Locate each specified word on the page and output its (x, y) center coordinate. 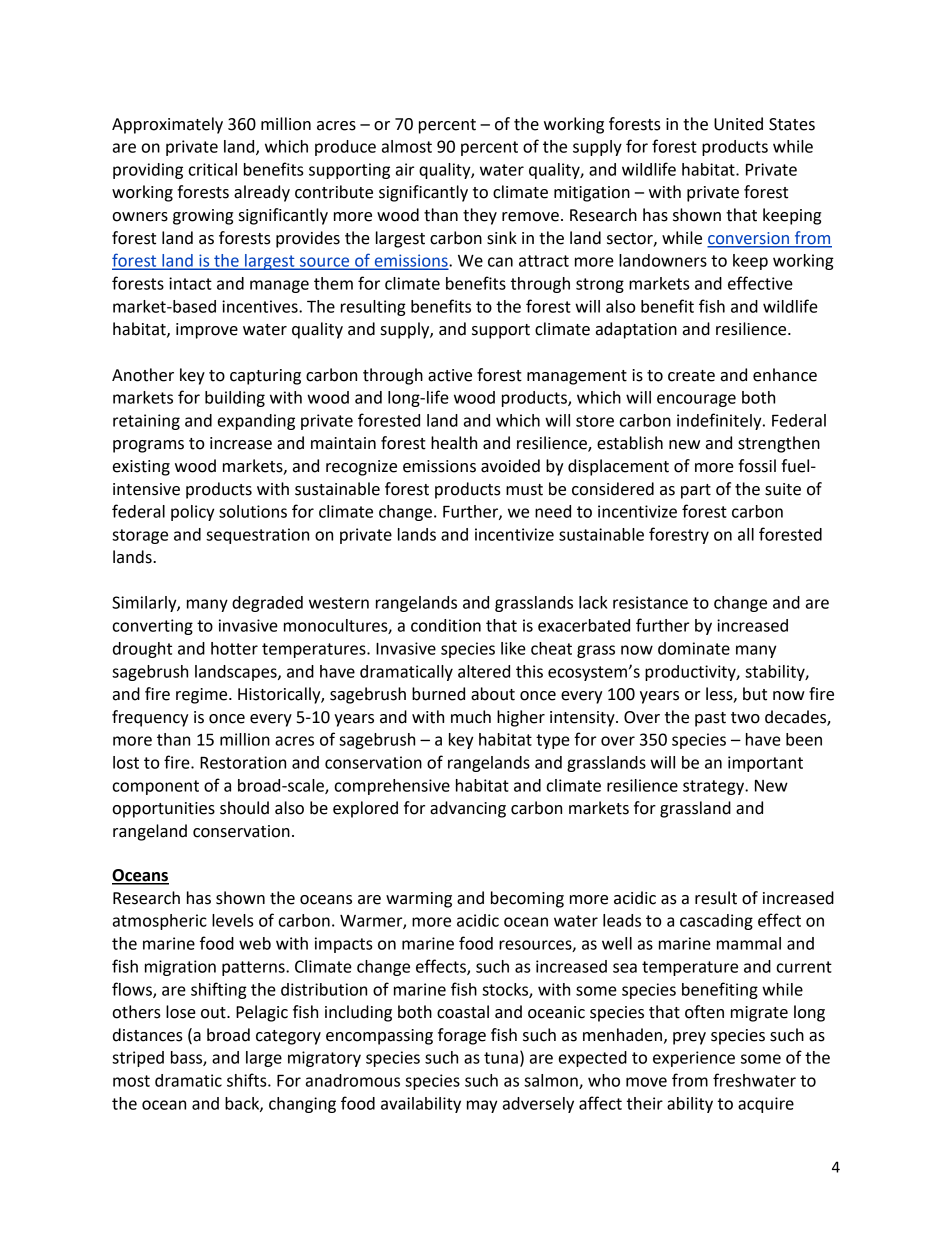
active (450, 375)
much (471, 717)
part (696, 491)
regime (203, 696)
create (691, 376)
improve (207, 331)
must (524, 490)
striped (138, 1059)
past (710, 719)
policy (193, 513)
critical (213, 169)
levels (233, 920)
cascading (716, 922)
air (405, 169)
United (738, 124)
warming (419, 900)
